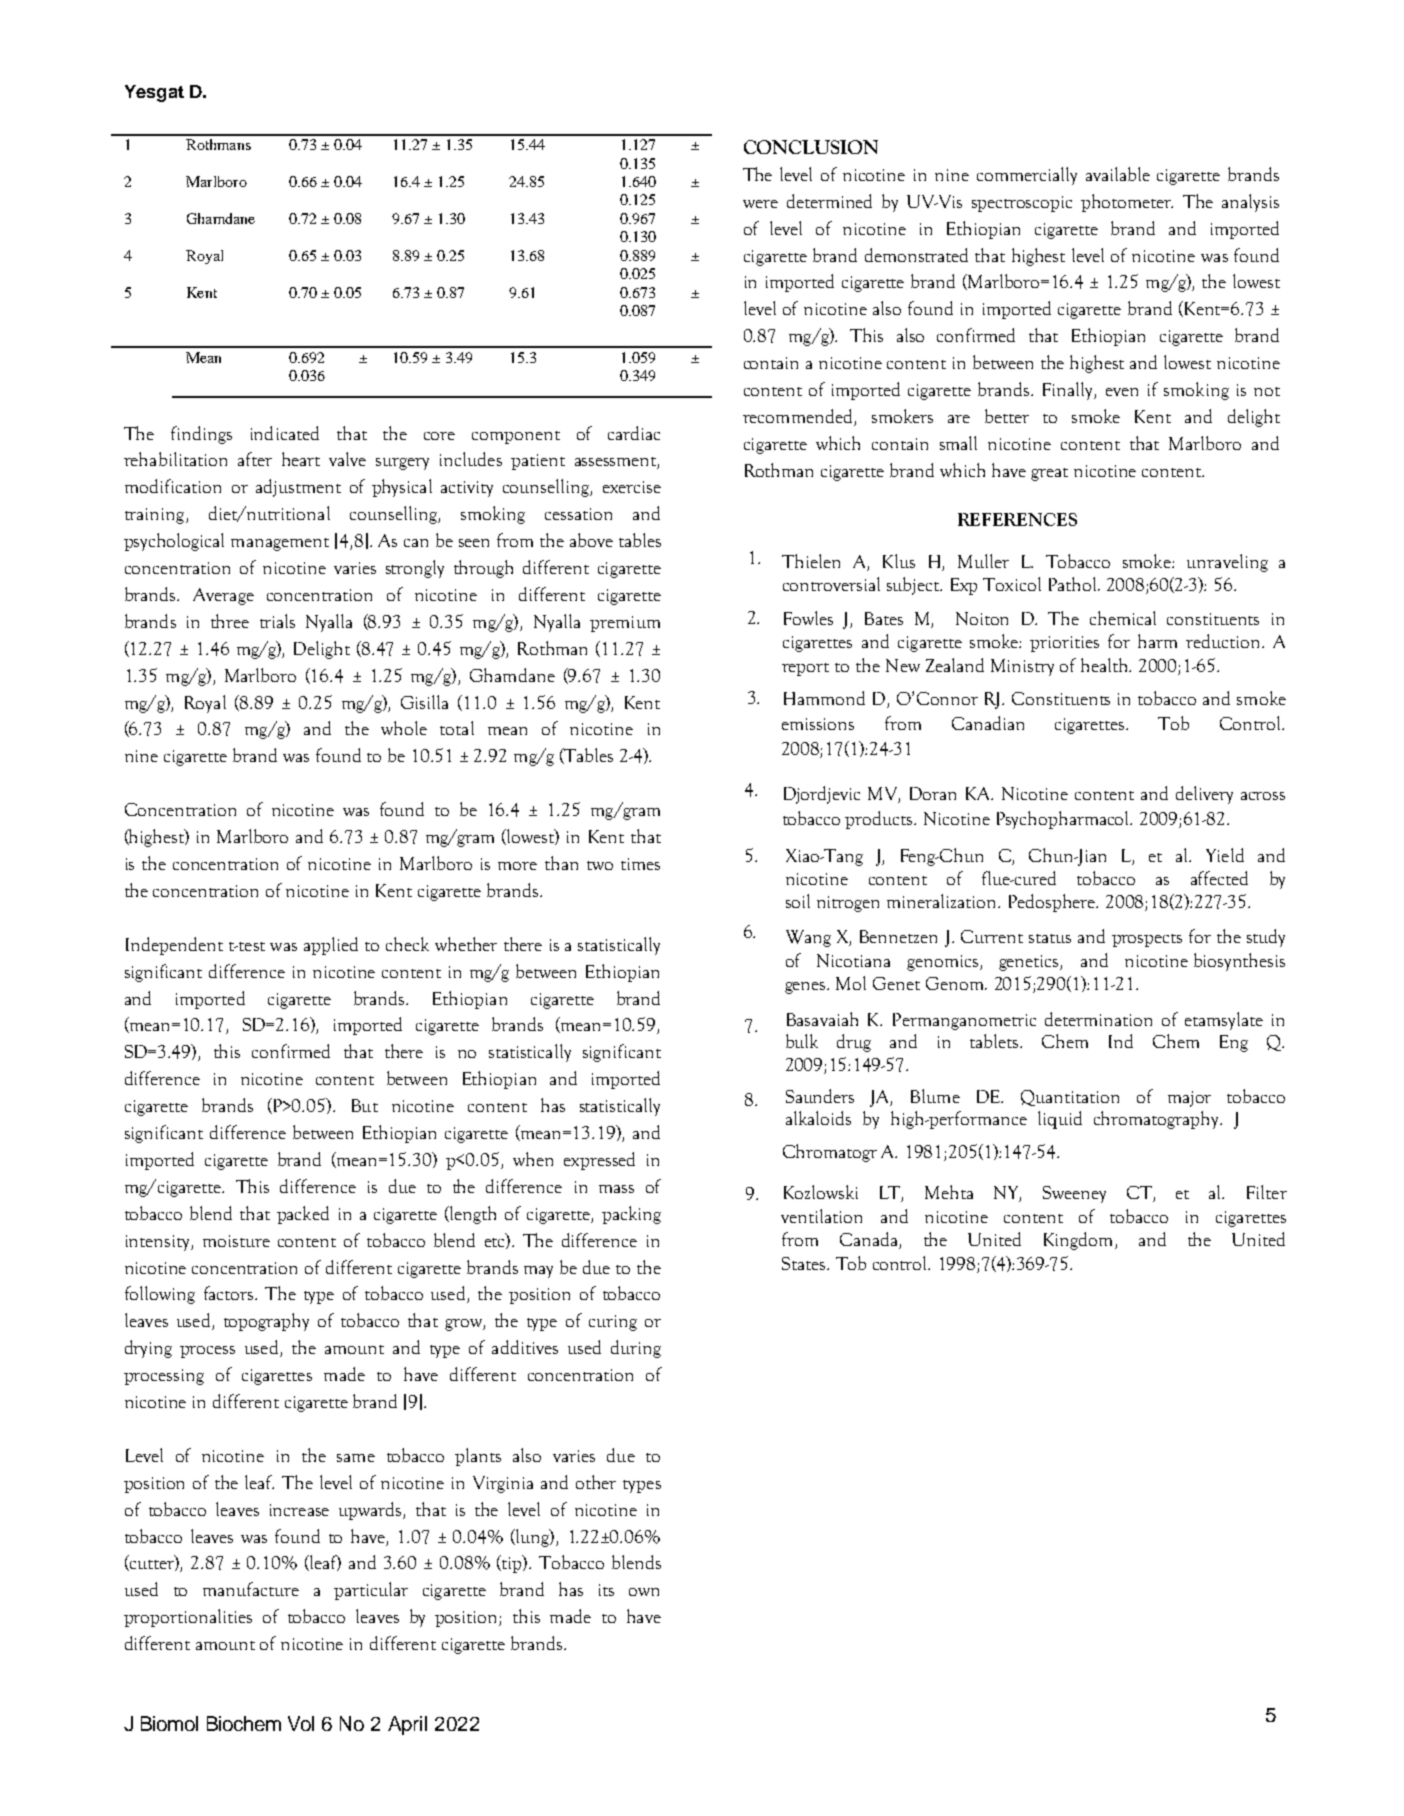  What do you see at coordinates (1147, 940) in the screenshot?
I see `prospects` at bounding box center [1147, 940].
